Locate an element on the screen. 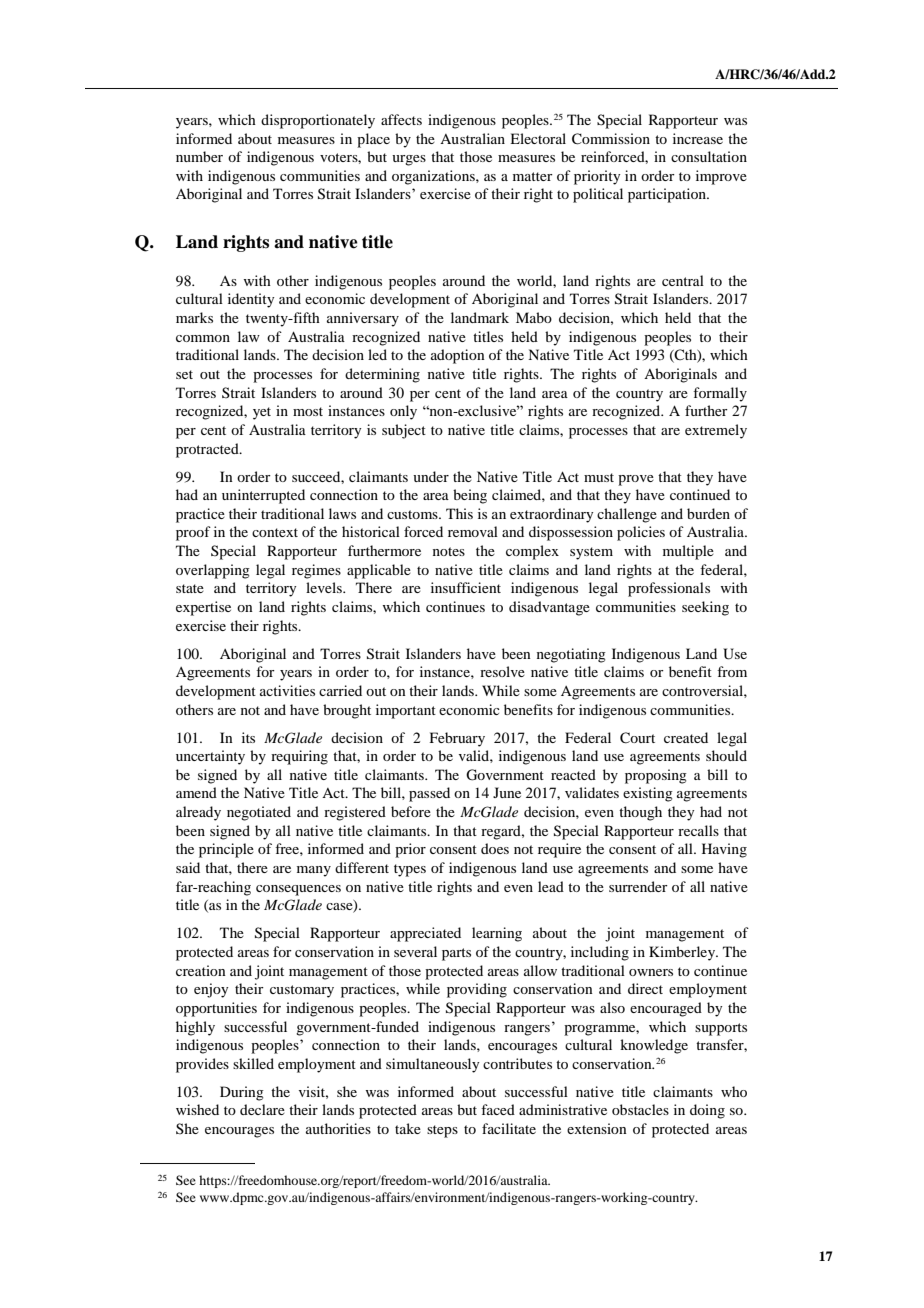 The image size is (924, 1308). steps is located at coordinates (442, 1131).
